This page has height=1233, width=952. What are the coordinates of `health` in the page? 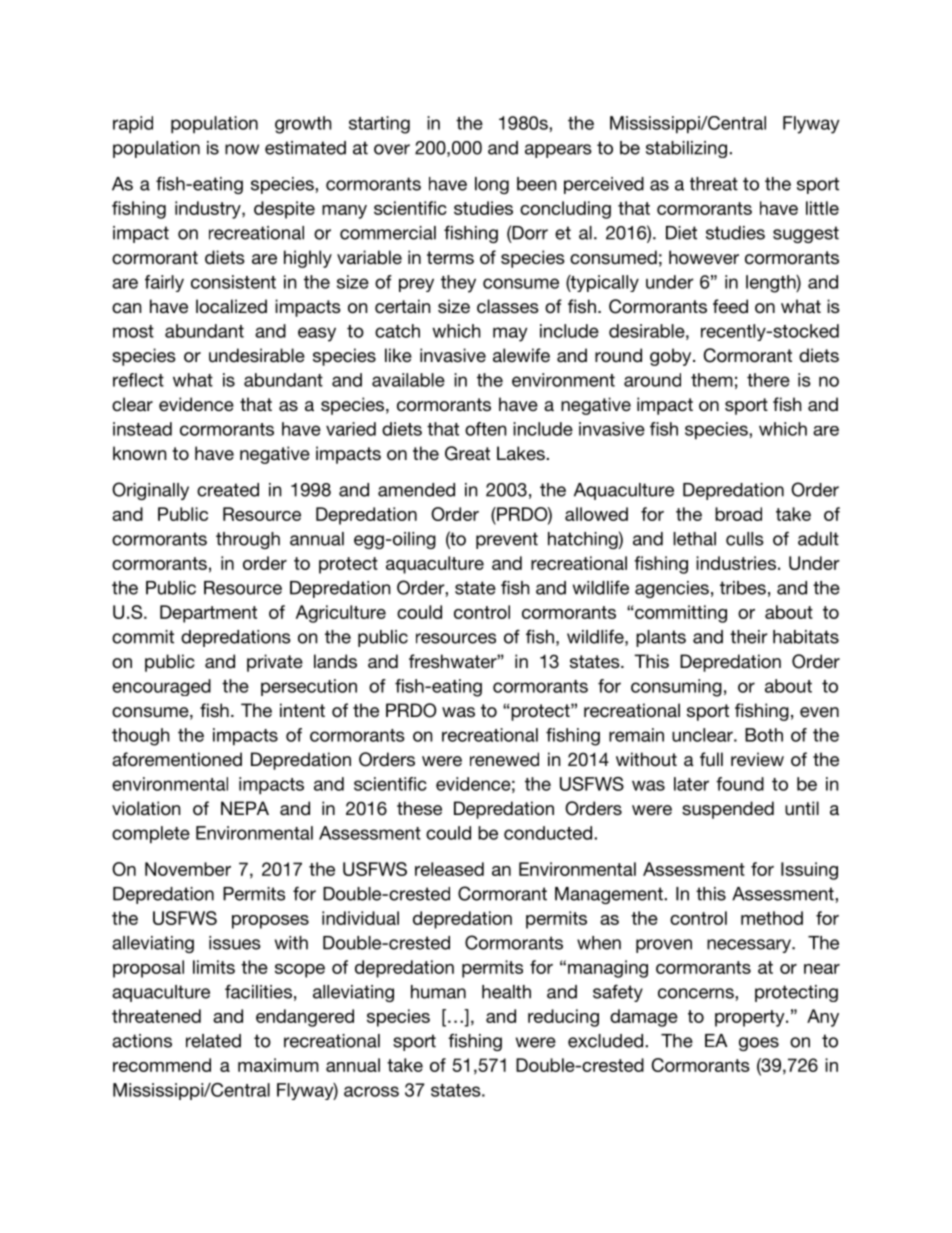 It's located at (506, 992).
